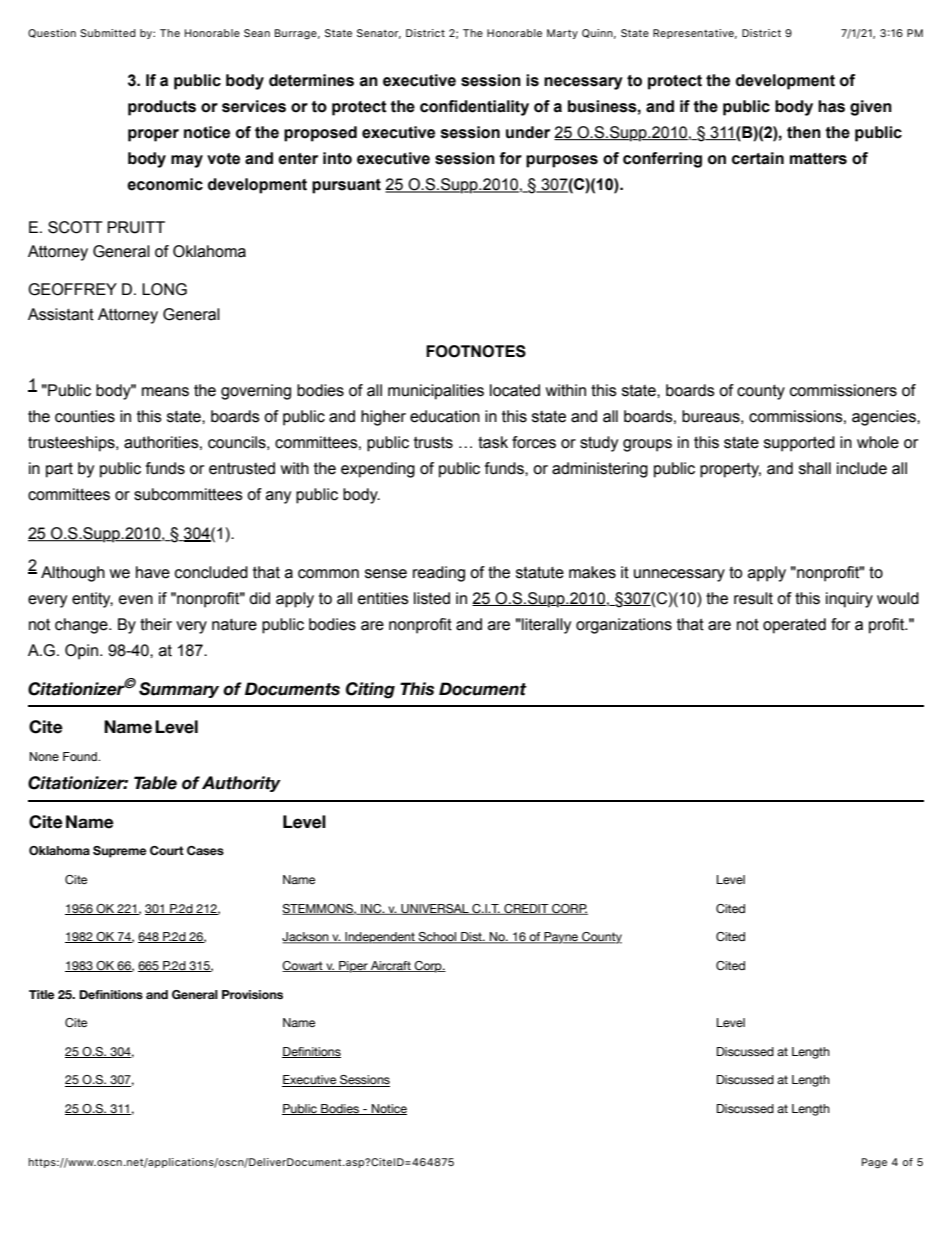  Describe the element at coordinates (474, 108) in the document. I see `confidentiality` at that location.
